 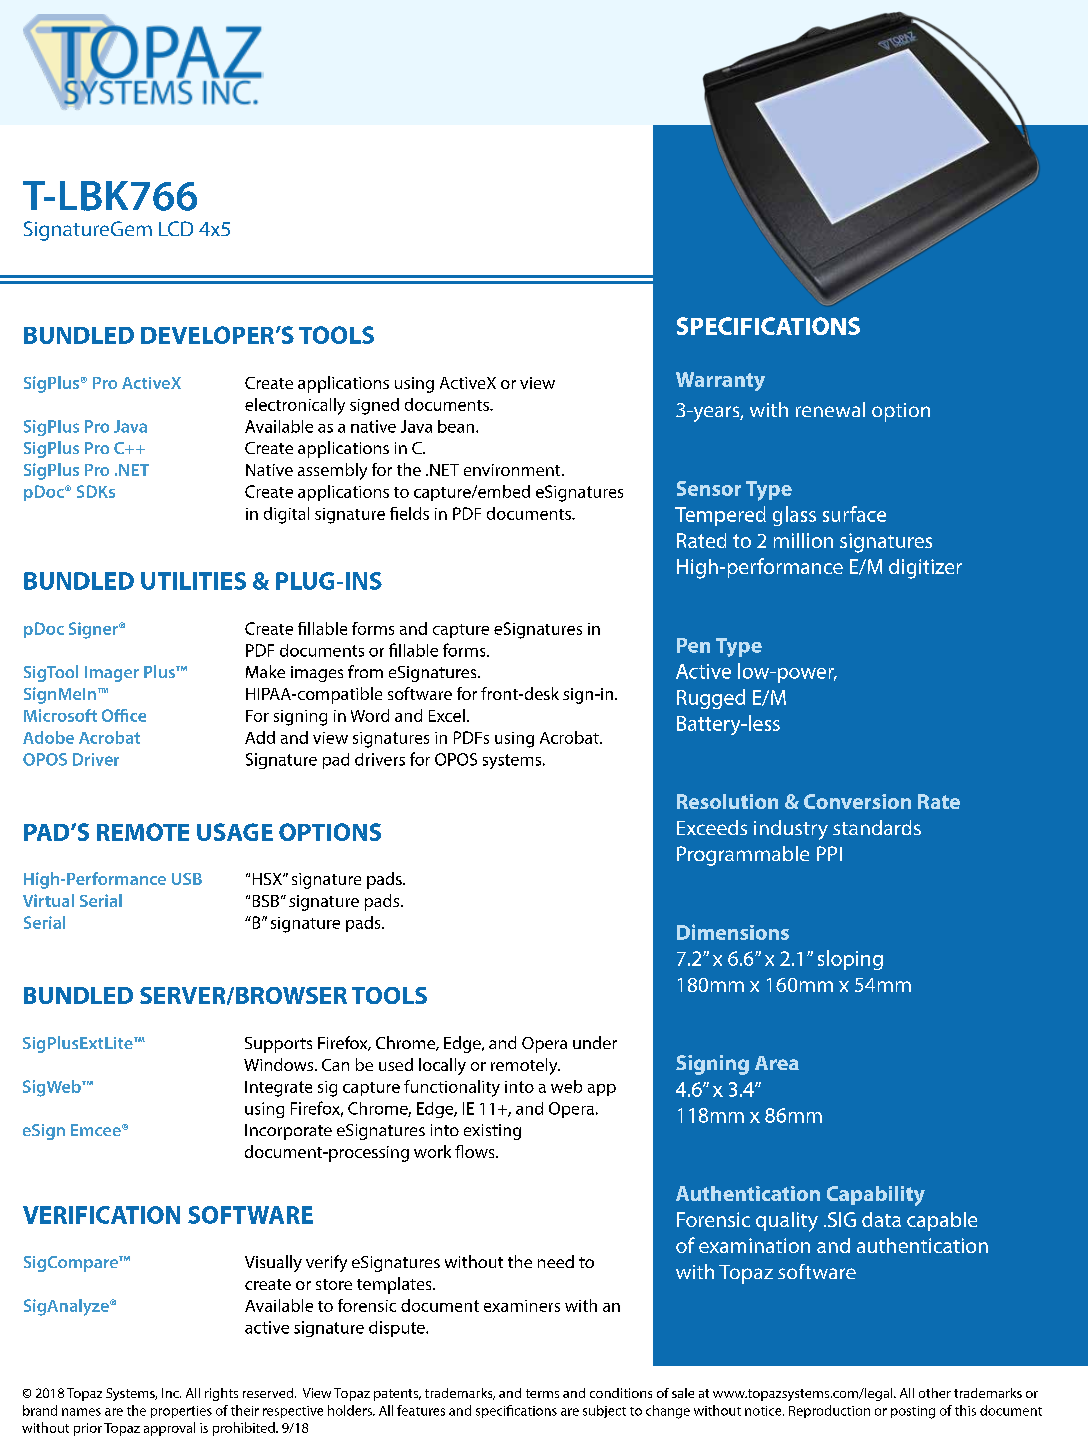 I want to click on terms, so click(x=542, y=1393).
